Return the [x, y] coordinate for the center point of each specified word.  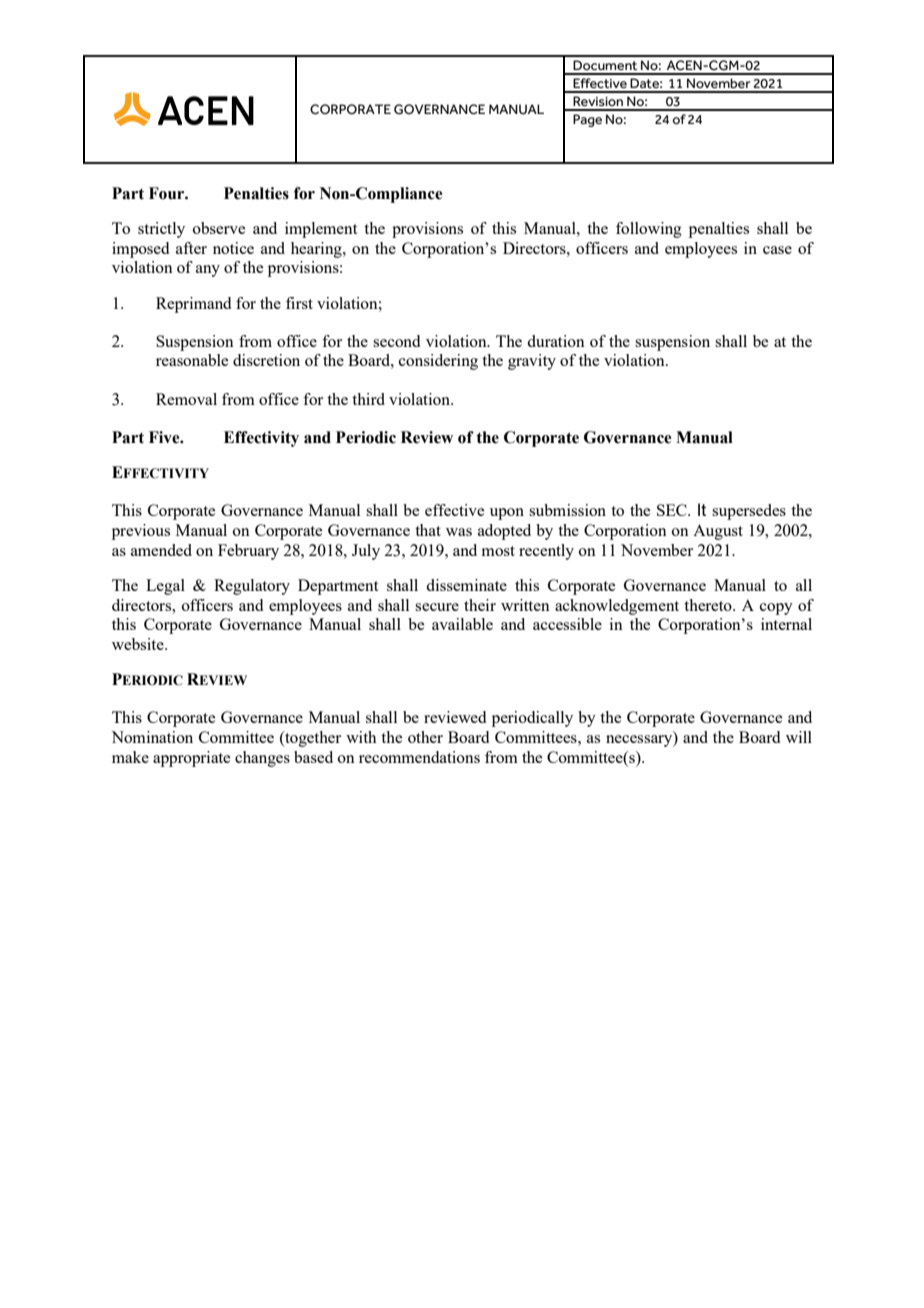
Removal [186, 399]
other [425, 737]
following [649, 230]
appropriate [191, 759]
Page [587, 120]
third [368, 399]
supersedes [749, 512]
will [799, 737]
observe [219, 228]
